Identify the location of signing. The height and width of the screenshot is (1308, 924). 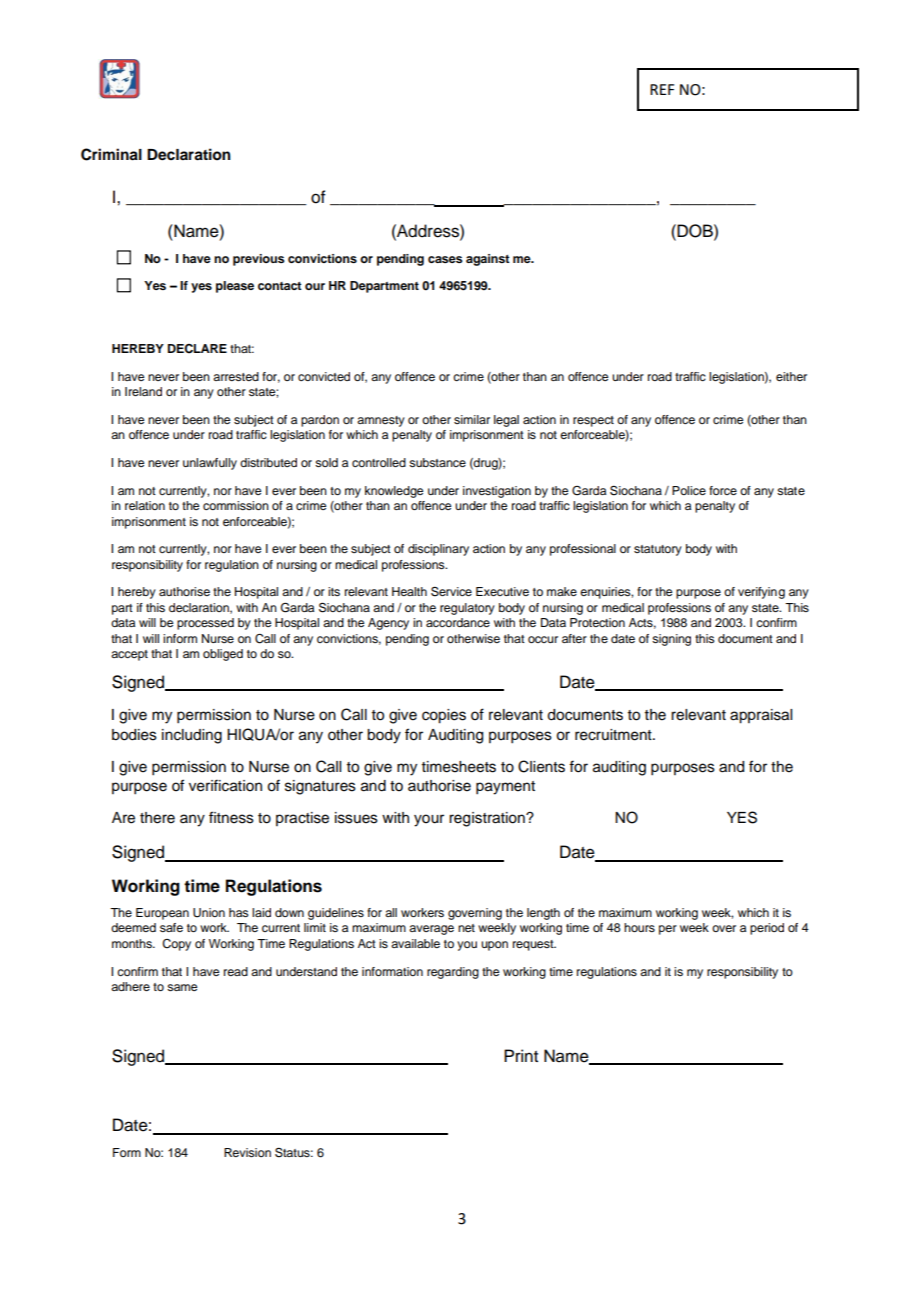
(671, 640).
